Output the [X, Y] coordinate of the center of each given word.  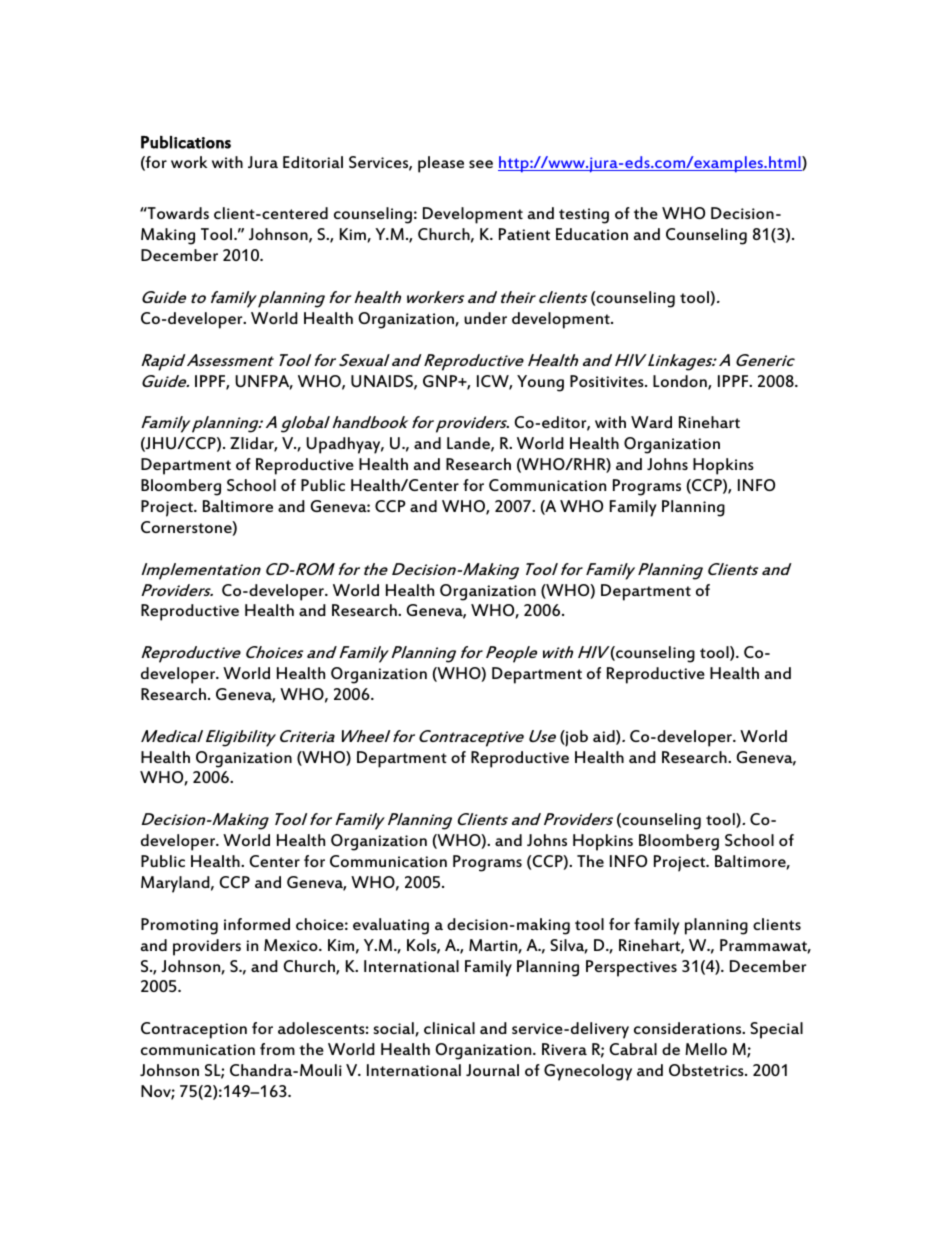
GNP [441, 381]
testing [584, 216]
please [441, 164]
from [277, 1049]
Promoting [179, 926]
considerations [689, 1028]
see [481, 164]
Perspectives [631, 968]
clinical [449, 1028]
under [485, 318]
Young [540, 383]
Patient [524, 234]
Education [592, 234]
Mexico [292, 945]
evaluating [391, 926]
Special [776, 1030]
